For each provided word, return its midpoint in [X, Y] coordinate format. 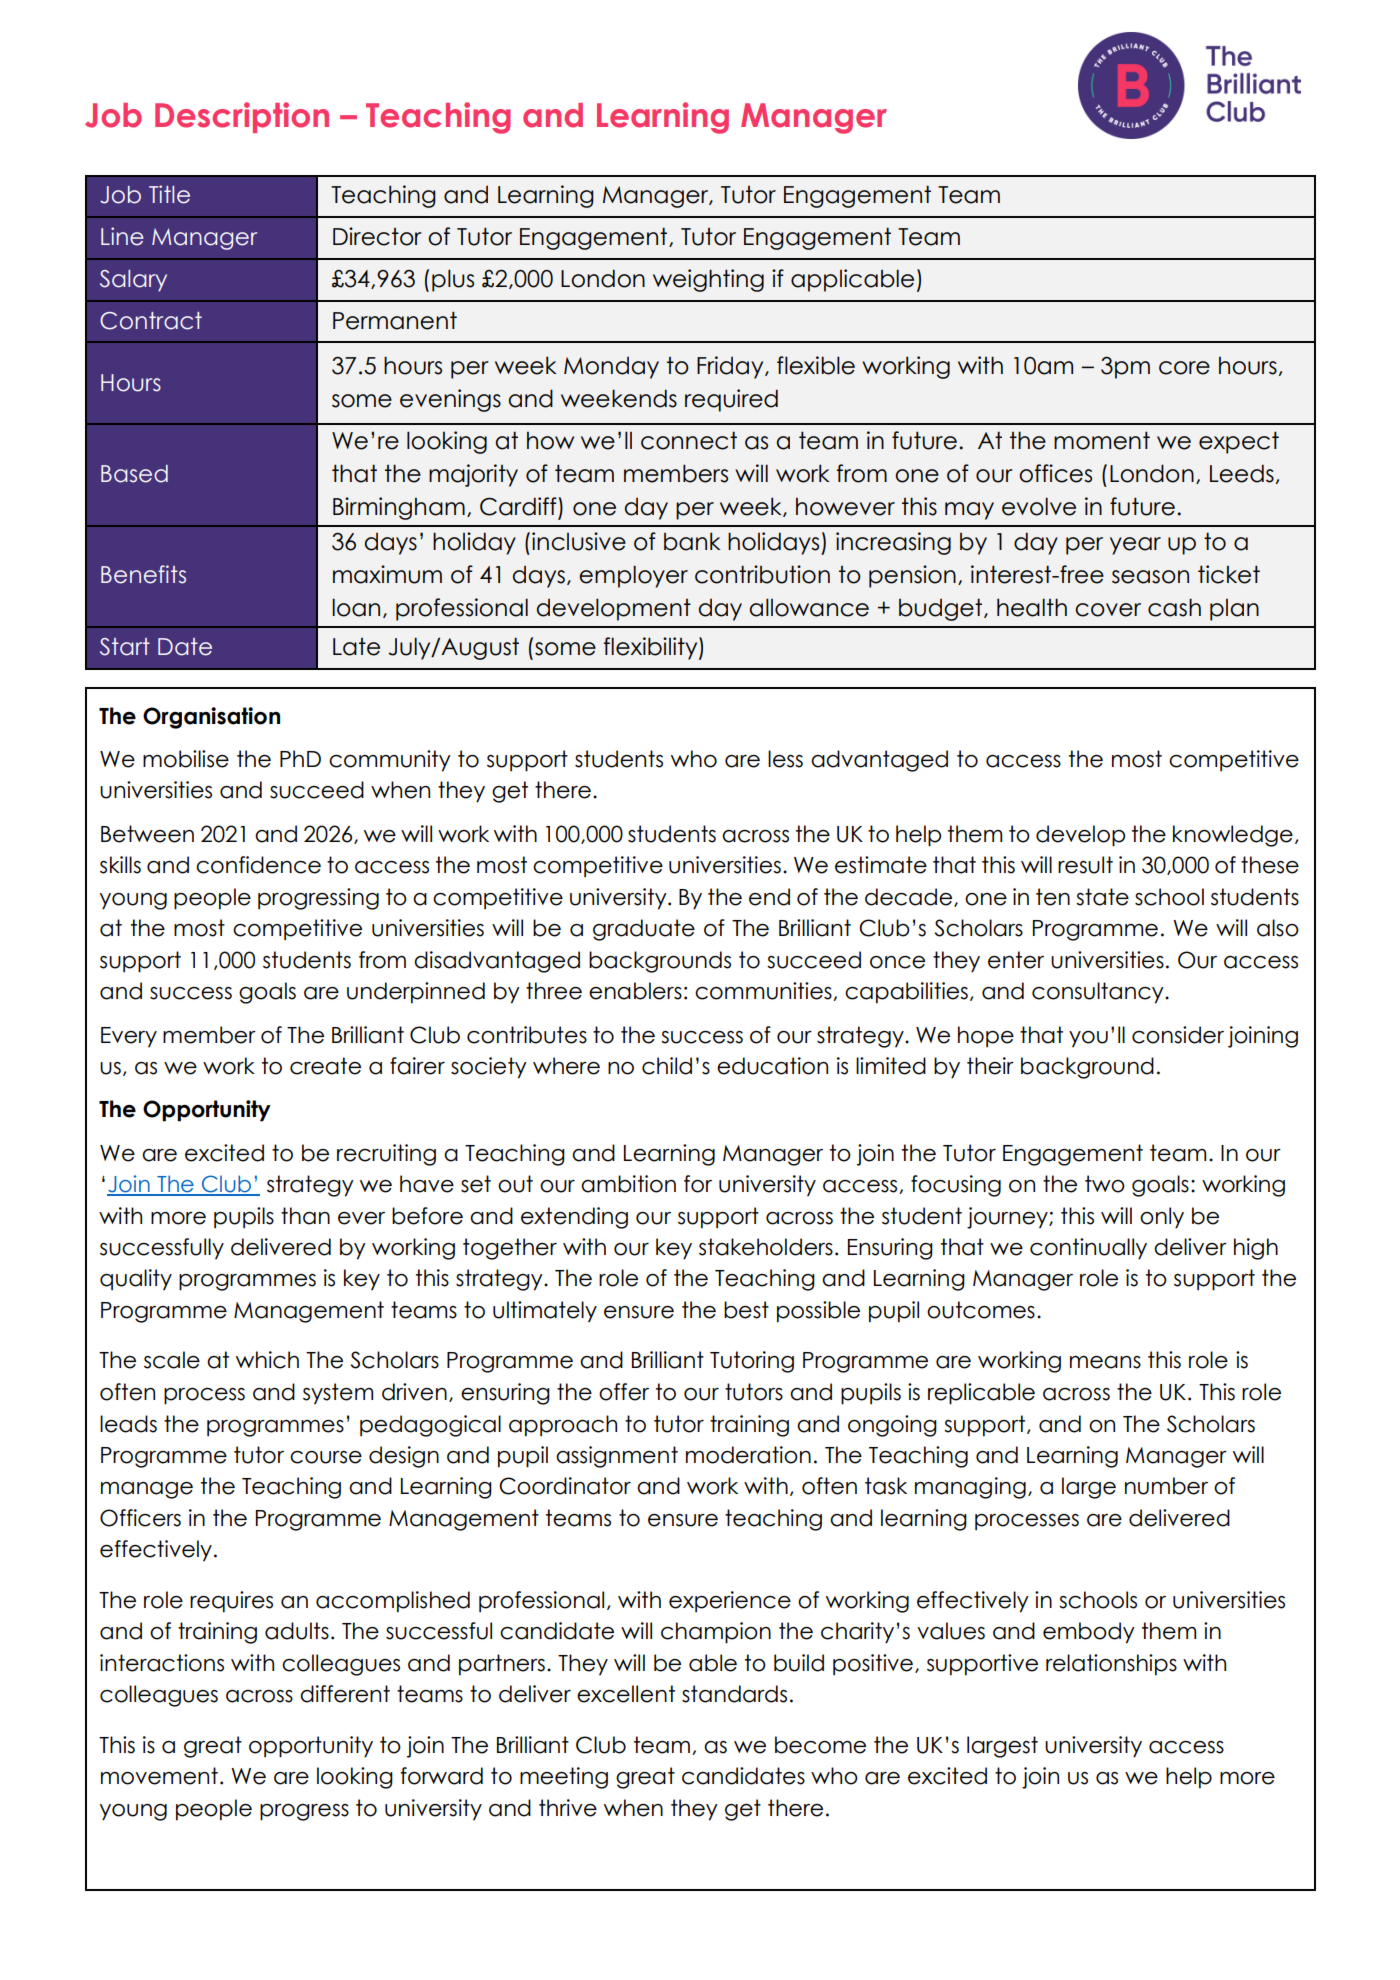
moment [1102, 440]
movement [159, 1776]
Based [134, 474]
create [325, 1066]
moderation [748, 1455]
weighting [708, 280]
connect [689, 440]
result [1085, 865]
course [326, 1457]
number [1166, 1486]
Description [242, 117]
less [785, 759]
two [1105, 1184]
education [772, 1066]
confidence [258, 865]
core [1184, 368]
